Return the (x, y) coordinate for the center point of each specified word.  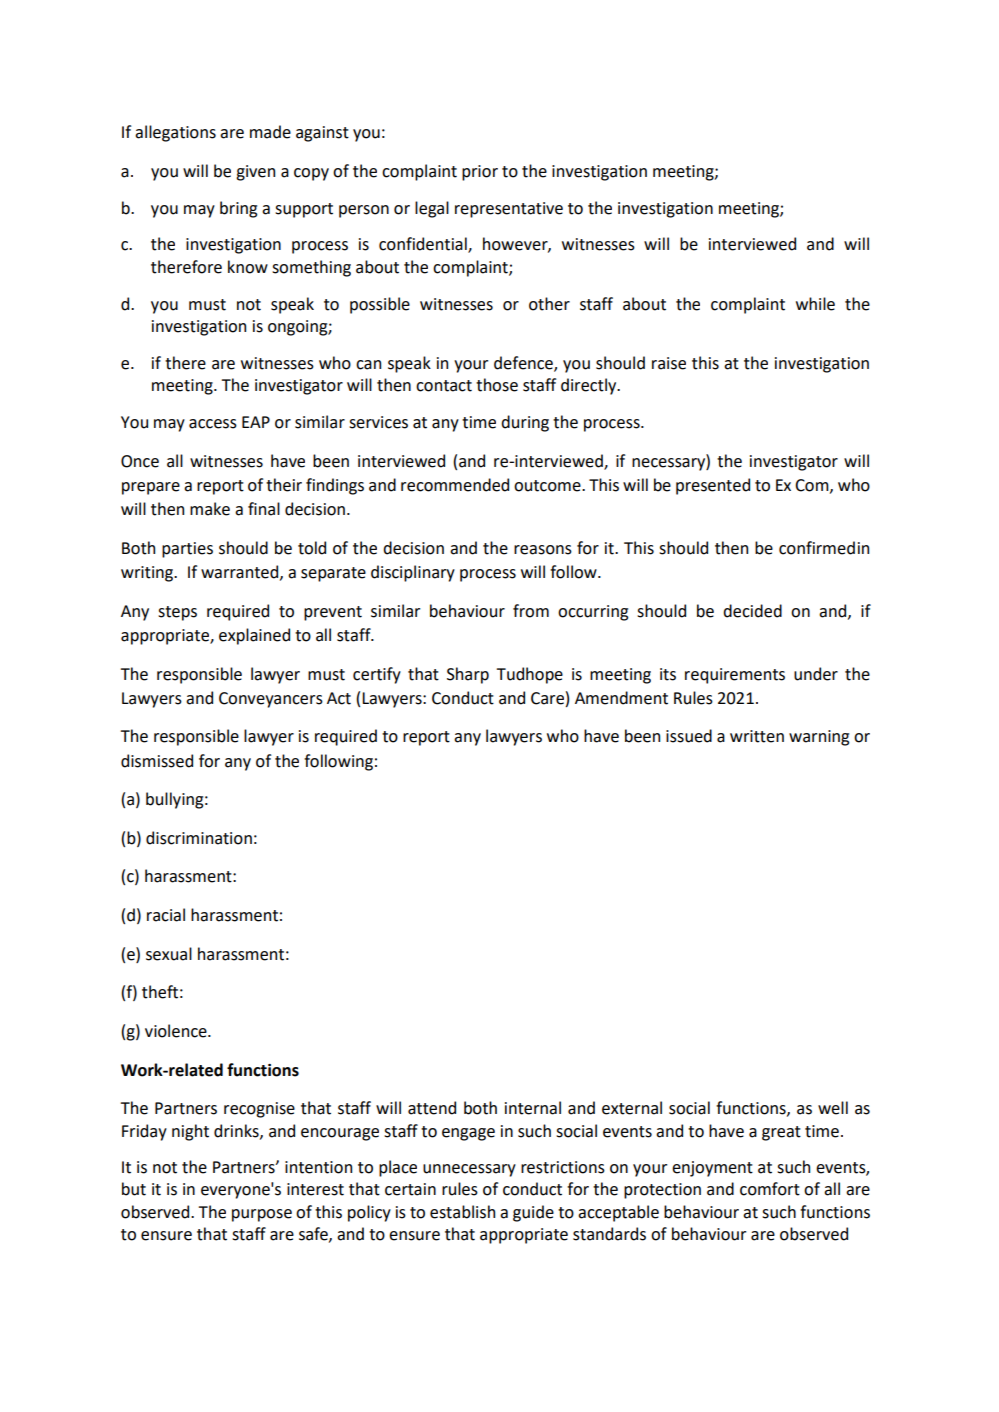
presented (713, 486)
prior (480, 173)
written (757, 736)
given (255, 173)
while (815, 304)
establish (462, 1212)
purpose (262, 1215)
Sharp (468, 675)
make (210, 509)
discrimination (199, 838)
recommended (455, 485)
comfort (770, 1189)
